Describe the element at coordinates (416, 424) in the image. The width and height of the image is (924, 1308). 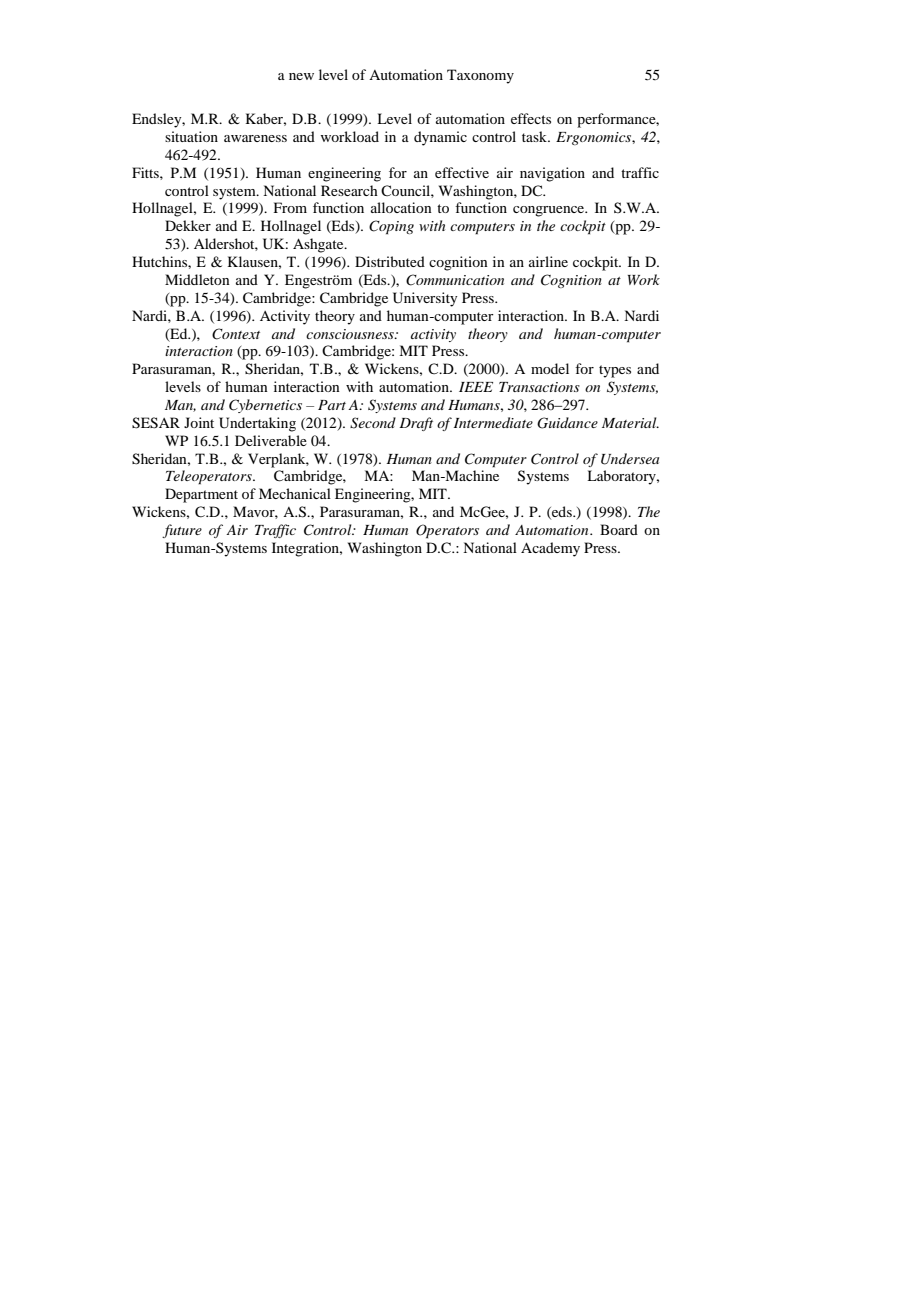
I see `Draft` at that location.
